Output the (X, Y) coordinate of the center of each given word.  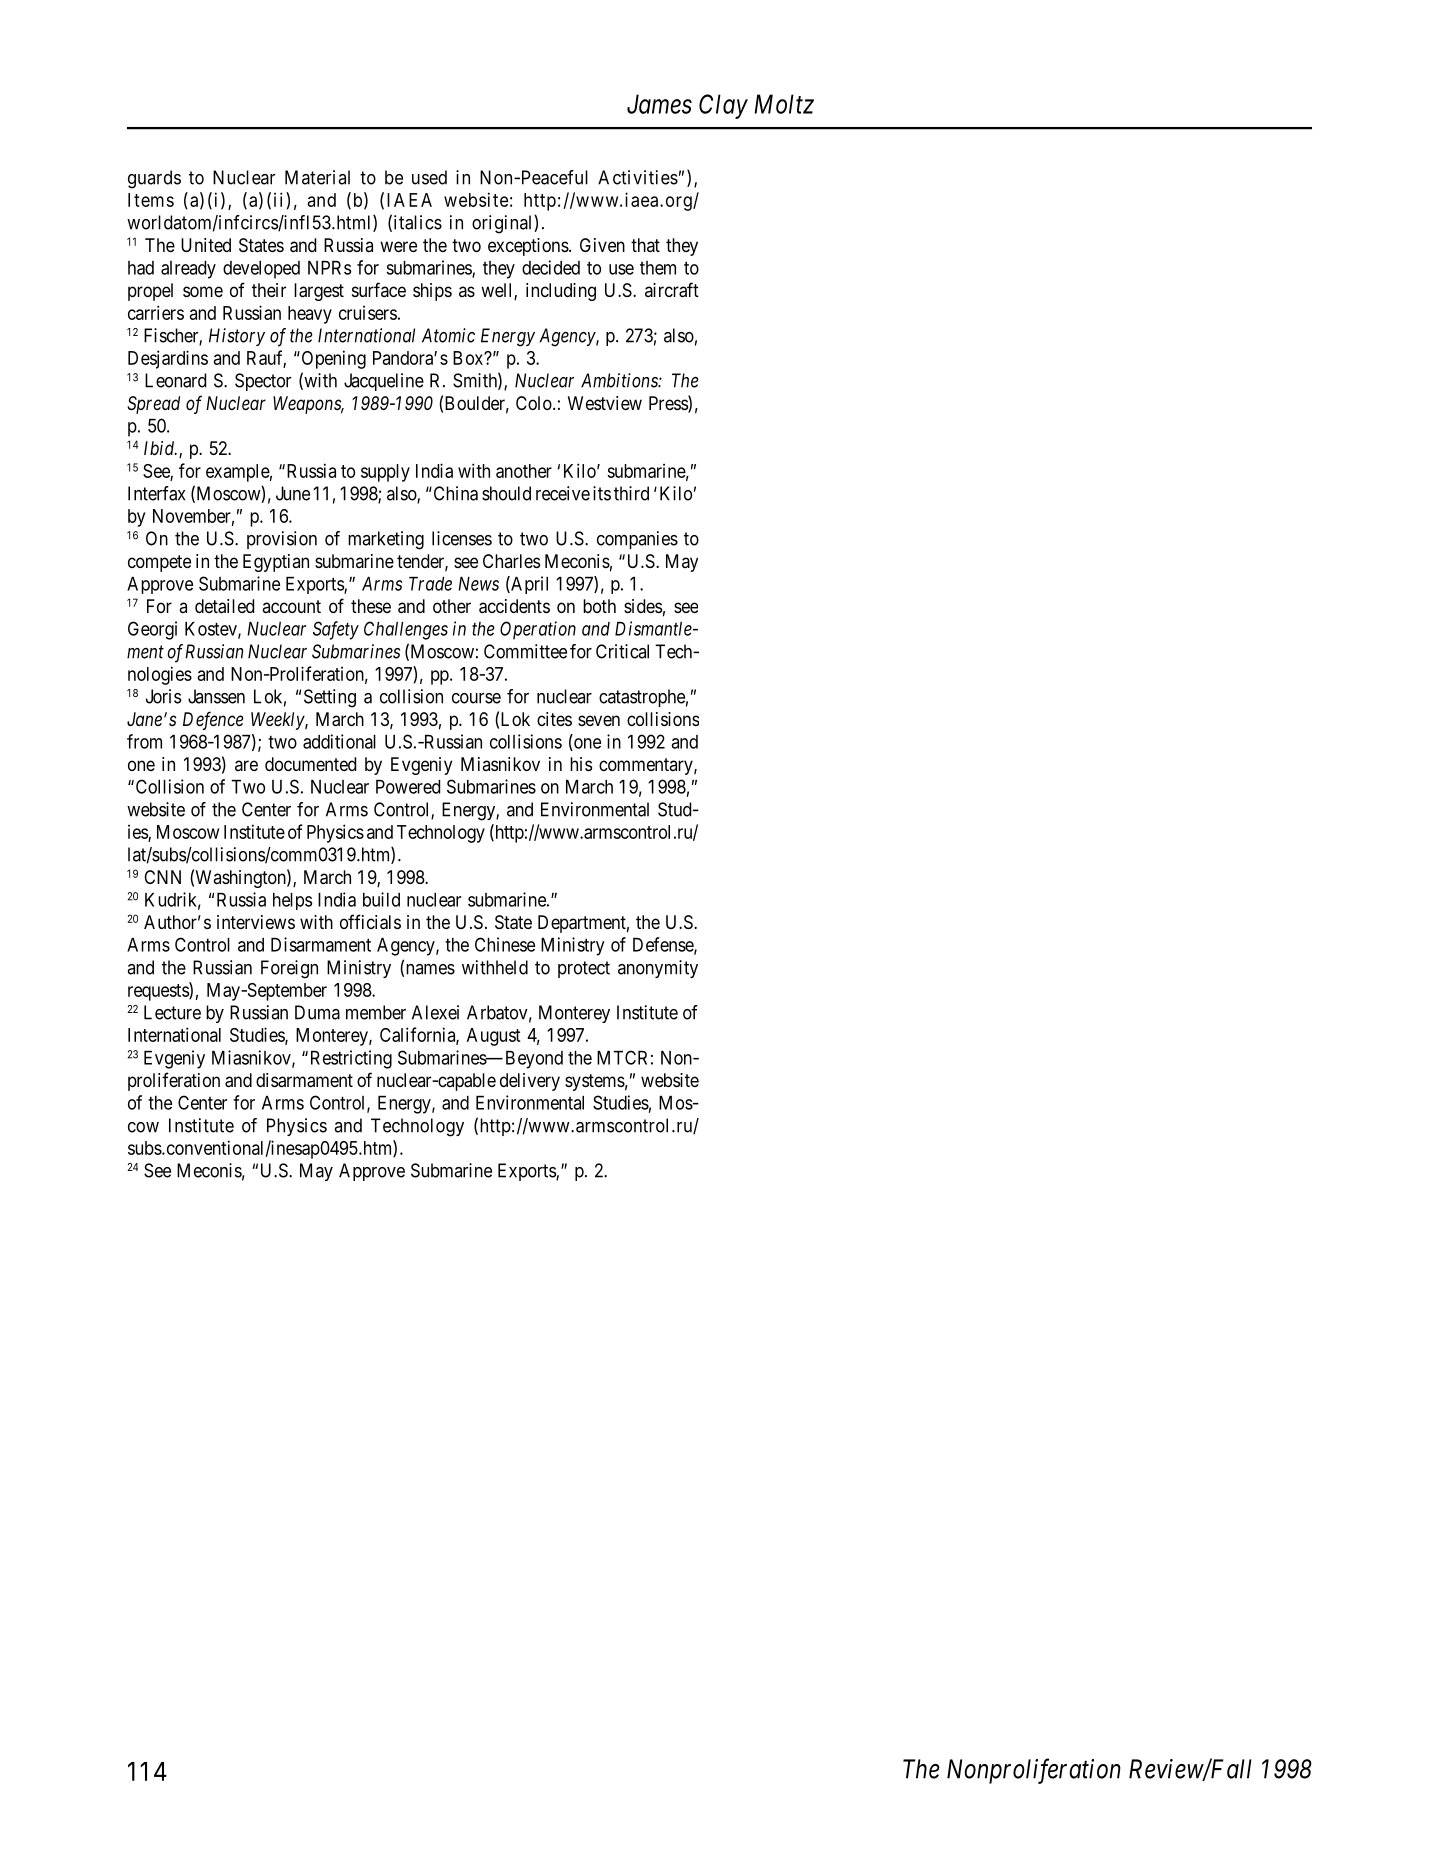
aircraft (672, 290)
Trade (430, 584)
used (429, 177)
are (246, 765)
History (237, 337)
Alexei (435, 1012)
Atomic (448, 335)
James (659, 104)
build (381, 899)
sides (643, 606)
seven (599, 720)
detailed (224, 606)
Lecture (172, 1012)
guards (154, 179)
